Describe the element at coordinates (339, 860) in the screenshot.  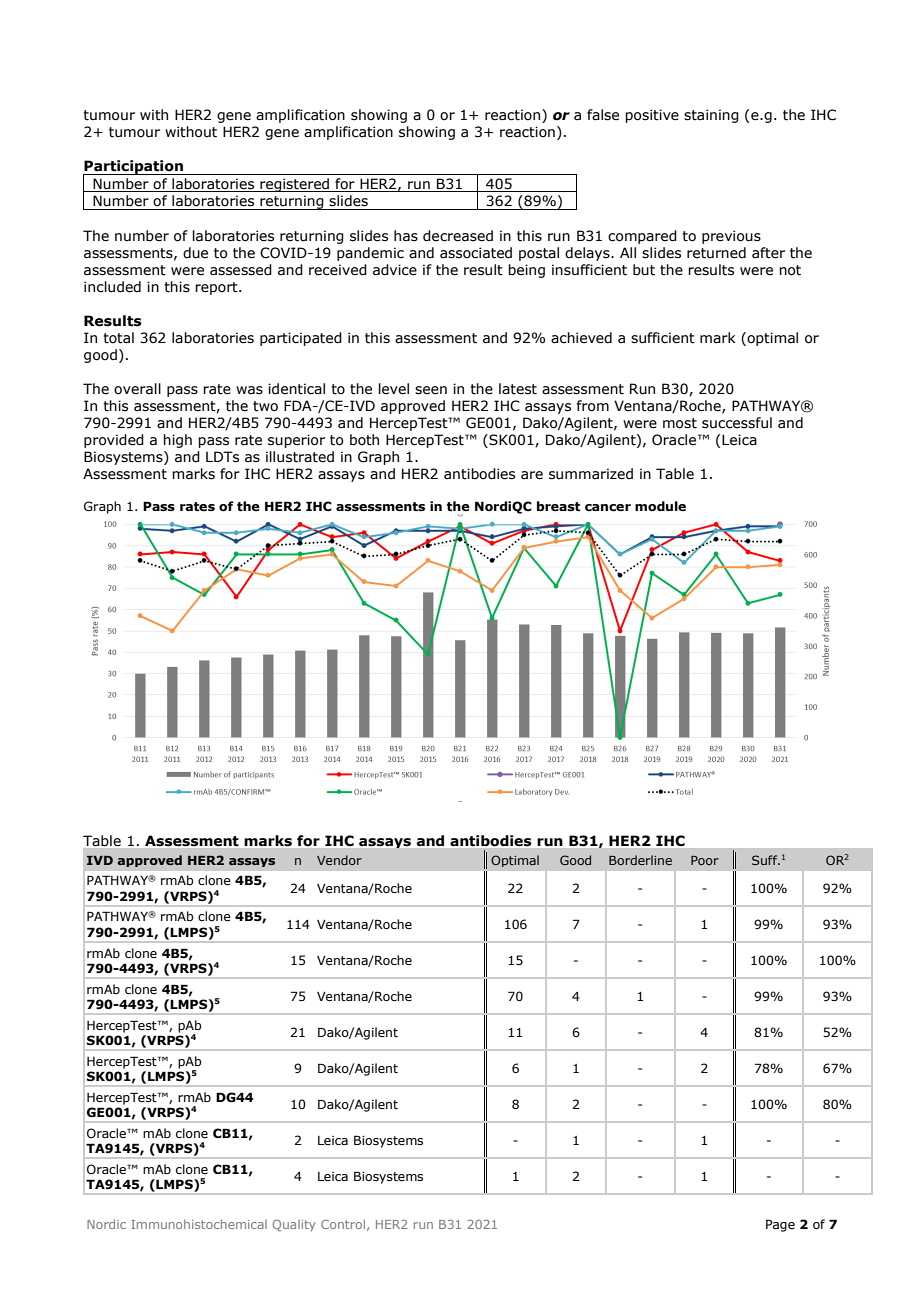
I see `Vendor` at that location.
